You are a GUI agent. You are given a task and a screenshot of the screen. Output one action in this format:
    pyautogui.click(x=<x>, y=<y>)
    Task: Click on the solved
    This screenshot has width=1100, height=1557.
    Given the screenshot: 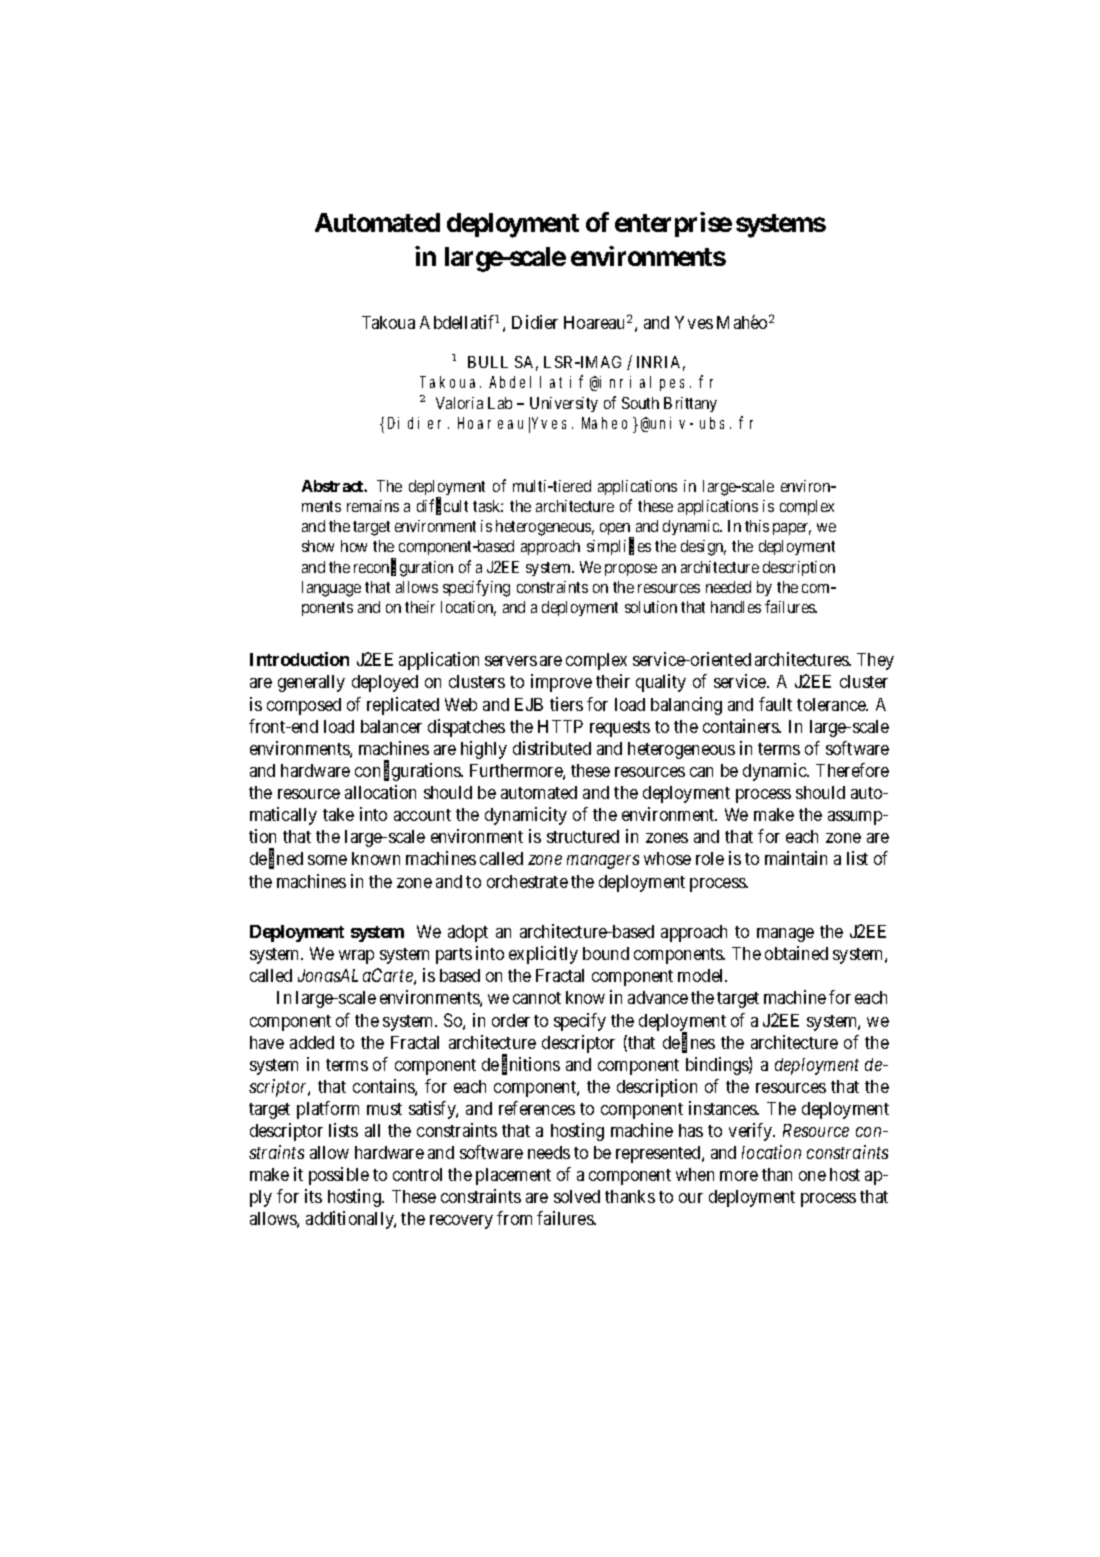 What is the action you would take?
    pyautogui.click(x=577, y=1196)
